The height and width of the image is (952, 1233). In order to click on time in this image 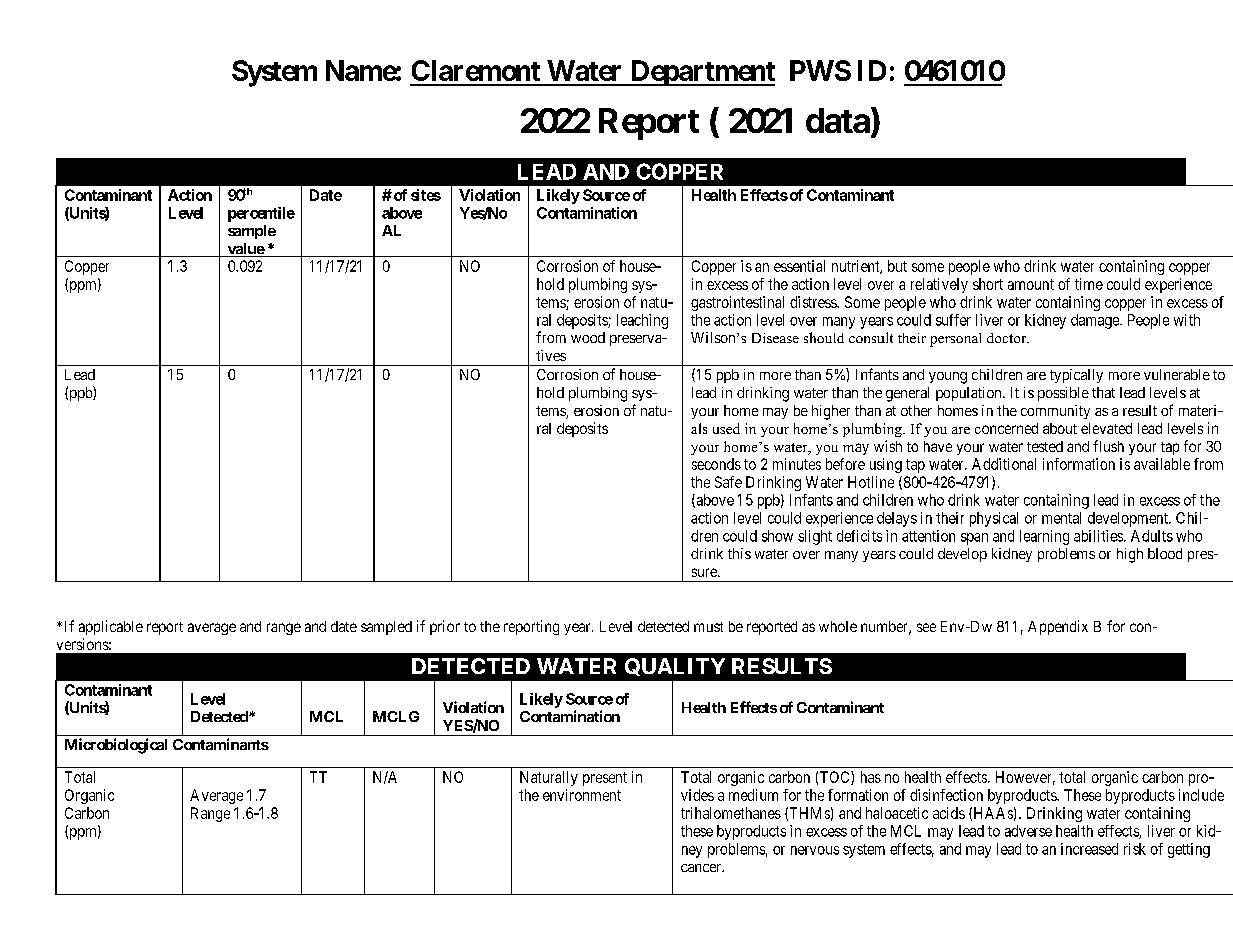, I will do `click(1089, 284)`.
